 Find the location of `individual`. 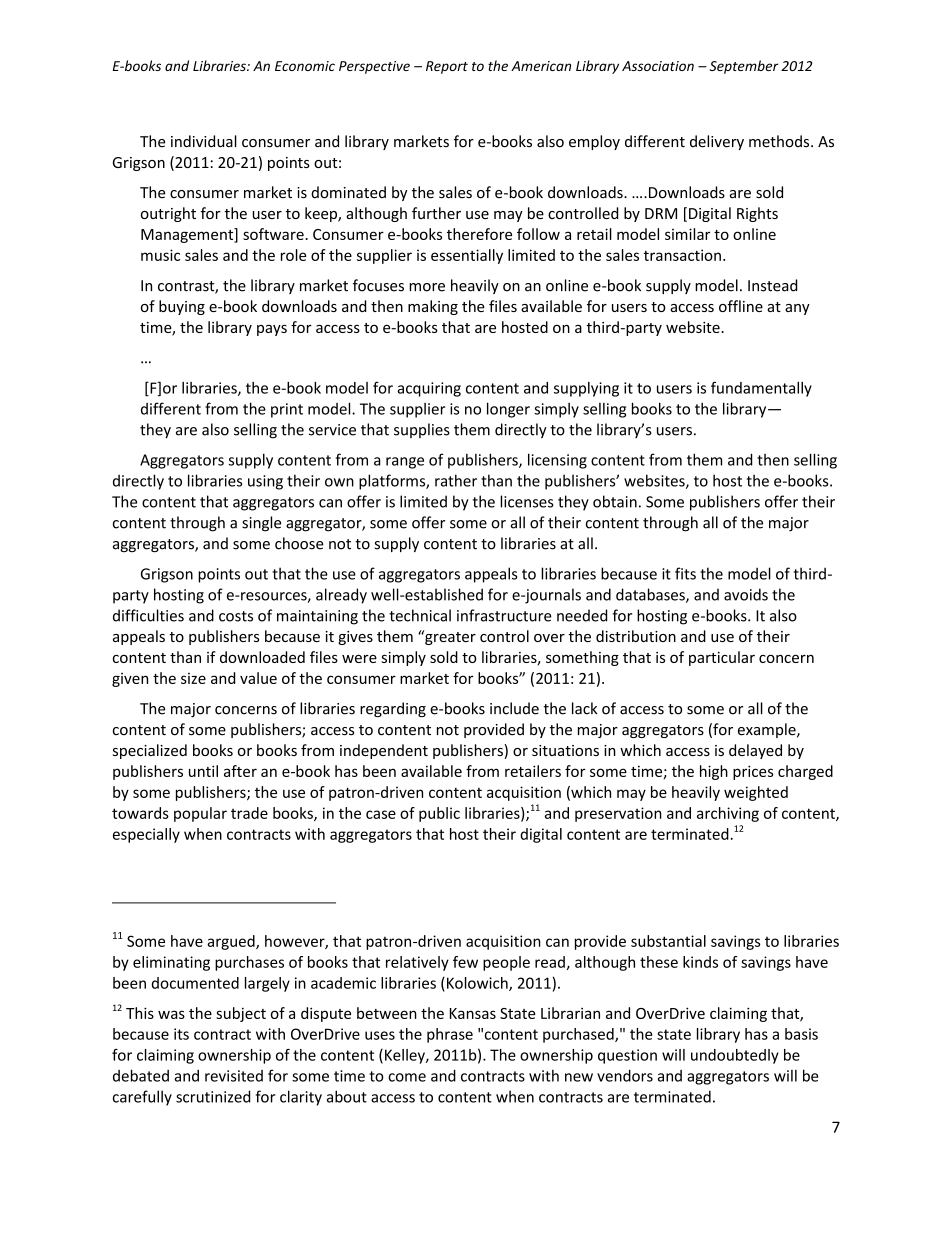

individual is located at coordinates (204, 141).
